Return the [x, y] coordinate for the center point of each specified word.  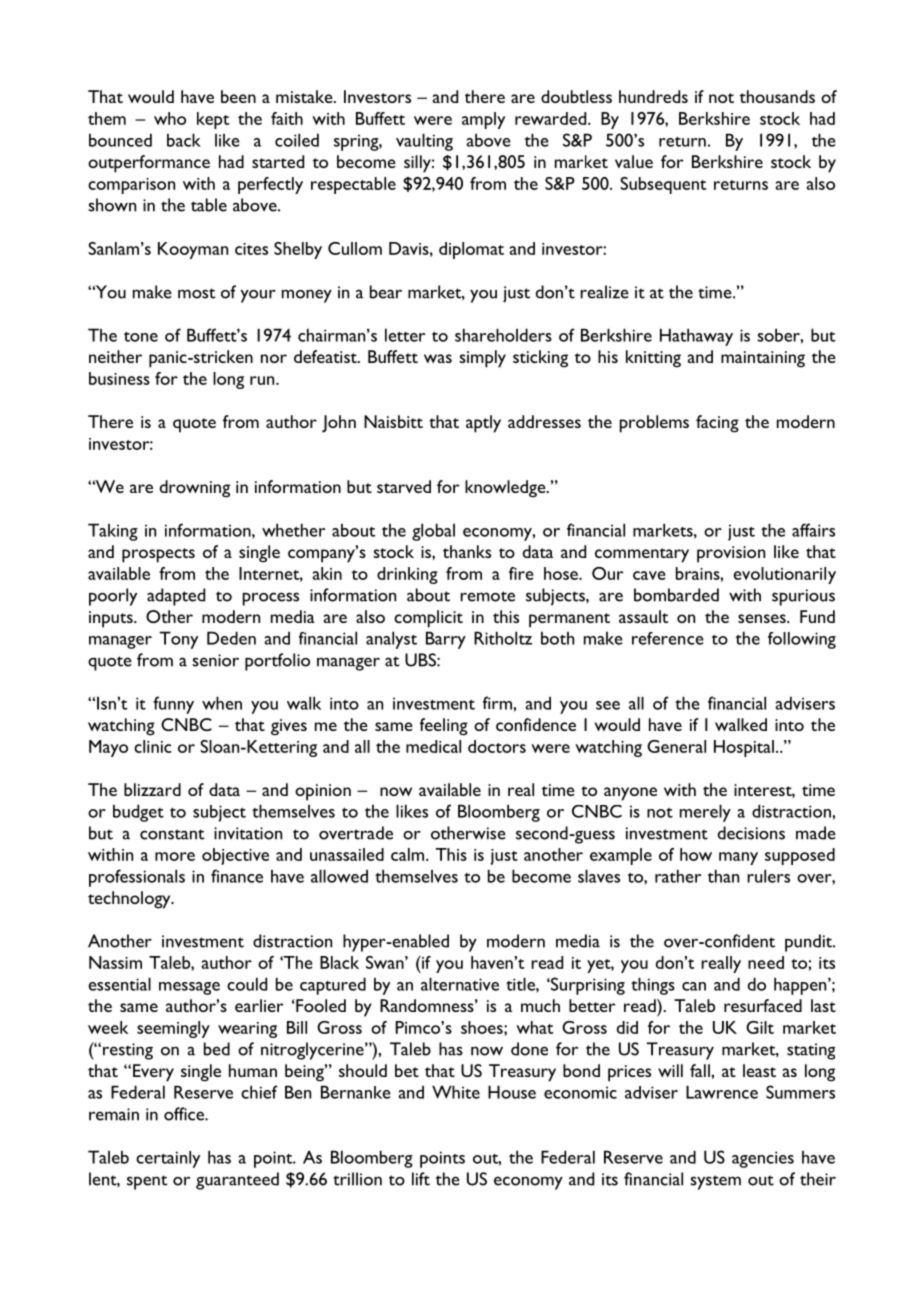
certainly [168, 1159]
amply [483, 120]
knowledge [506, 489]
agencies [763, 1159]
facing [717, 424]
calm [409, 854]
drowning [195, 489]
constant [172, 834]
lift [421, 1179]
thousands [777, 96]
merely [705, 813]
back [184, 140]
